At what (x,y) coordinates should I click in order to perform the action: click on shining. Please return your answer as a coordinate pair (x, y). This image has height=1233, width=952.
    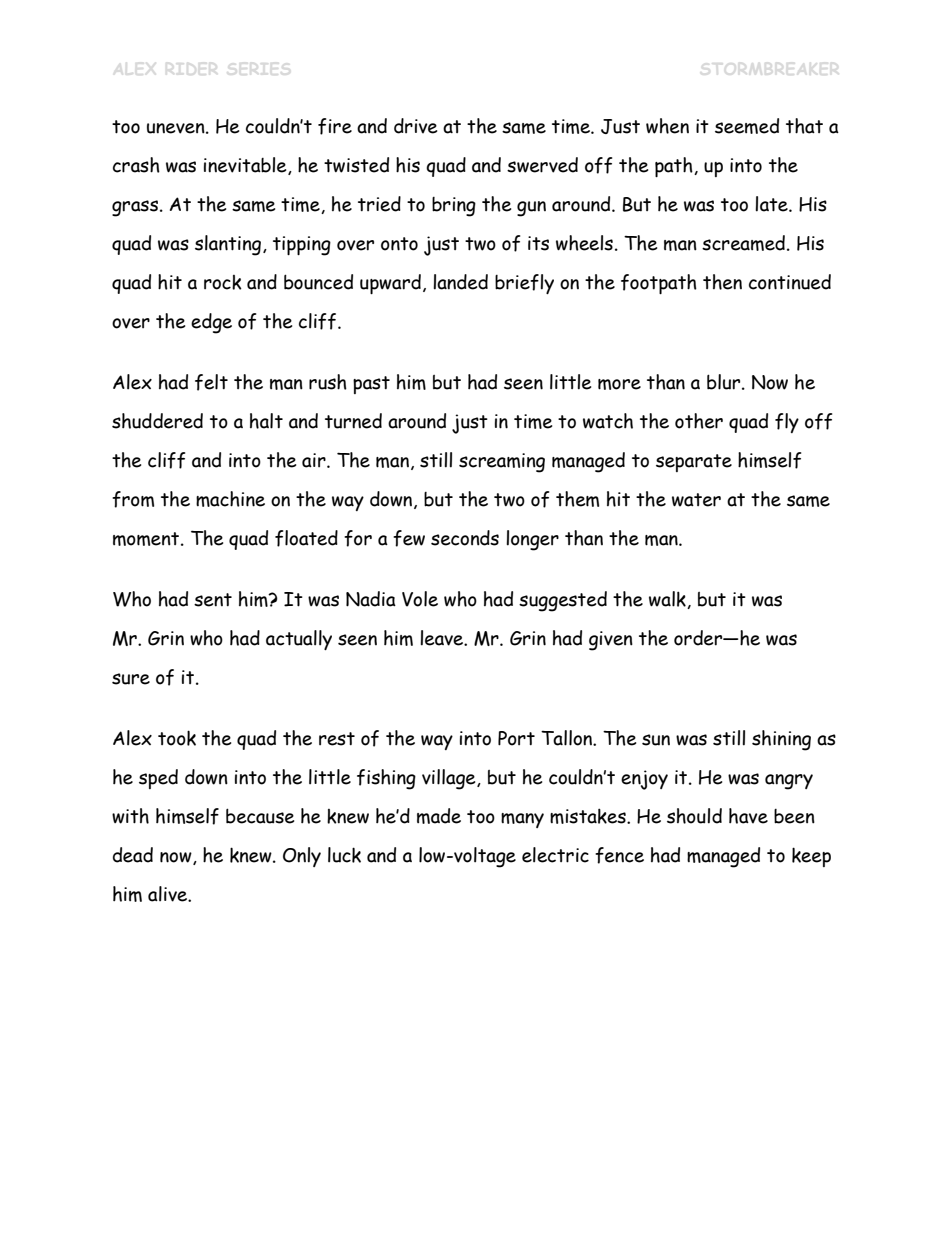
    Looking at the image, I should click on (781, 740).
